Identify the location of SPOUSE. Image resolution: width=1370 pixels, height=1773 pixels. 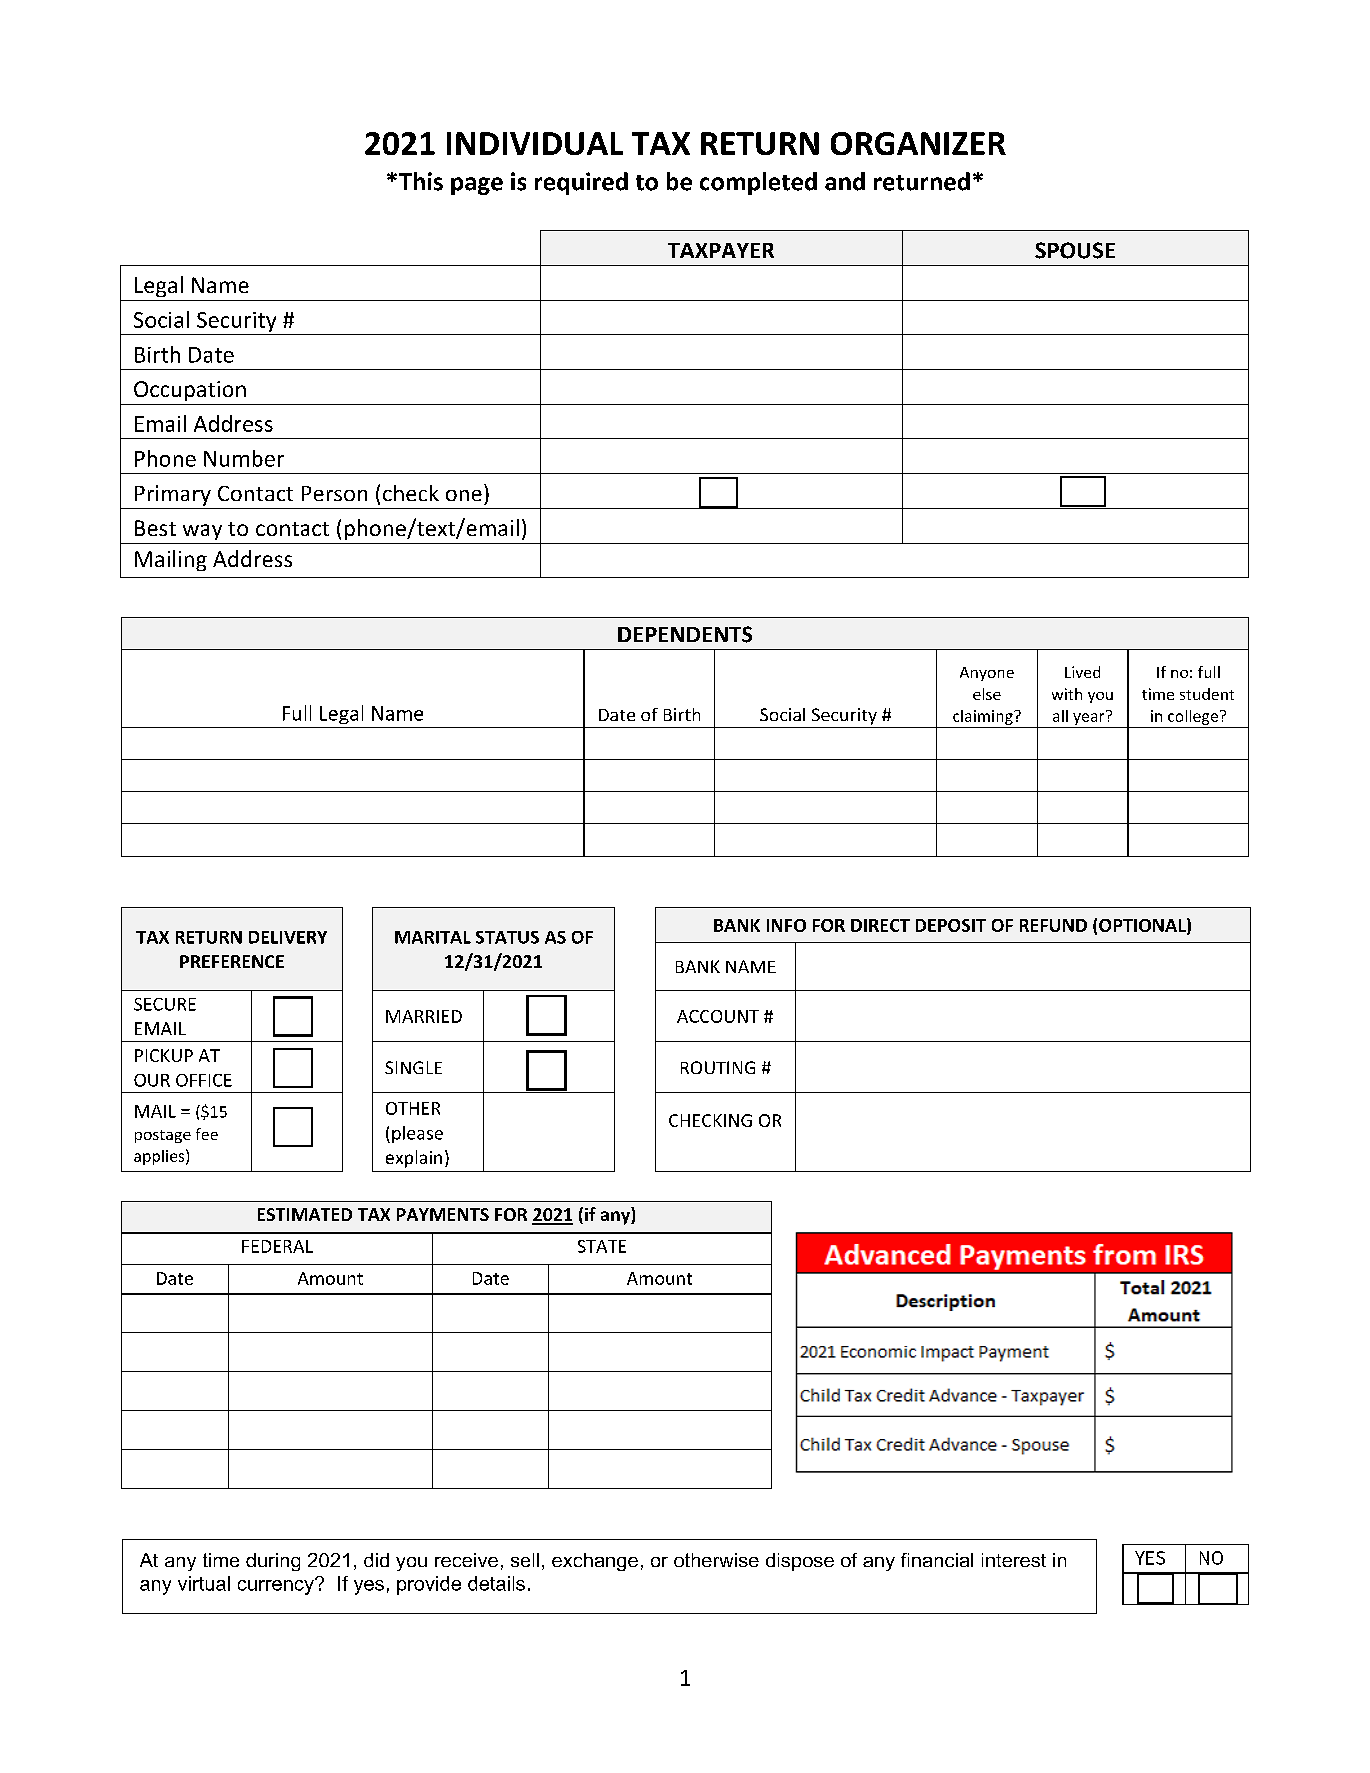
(1075, 250).
